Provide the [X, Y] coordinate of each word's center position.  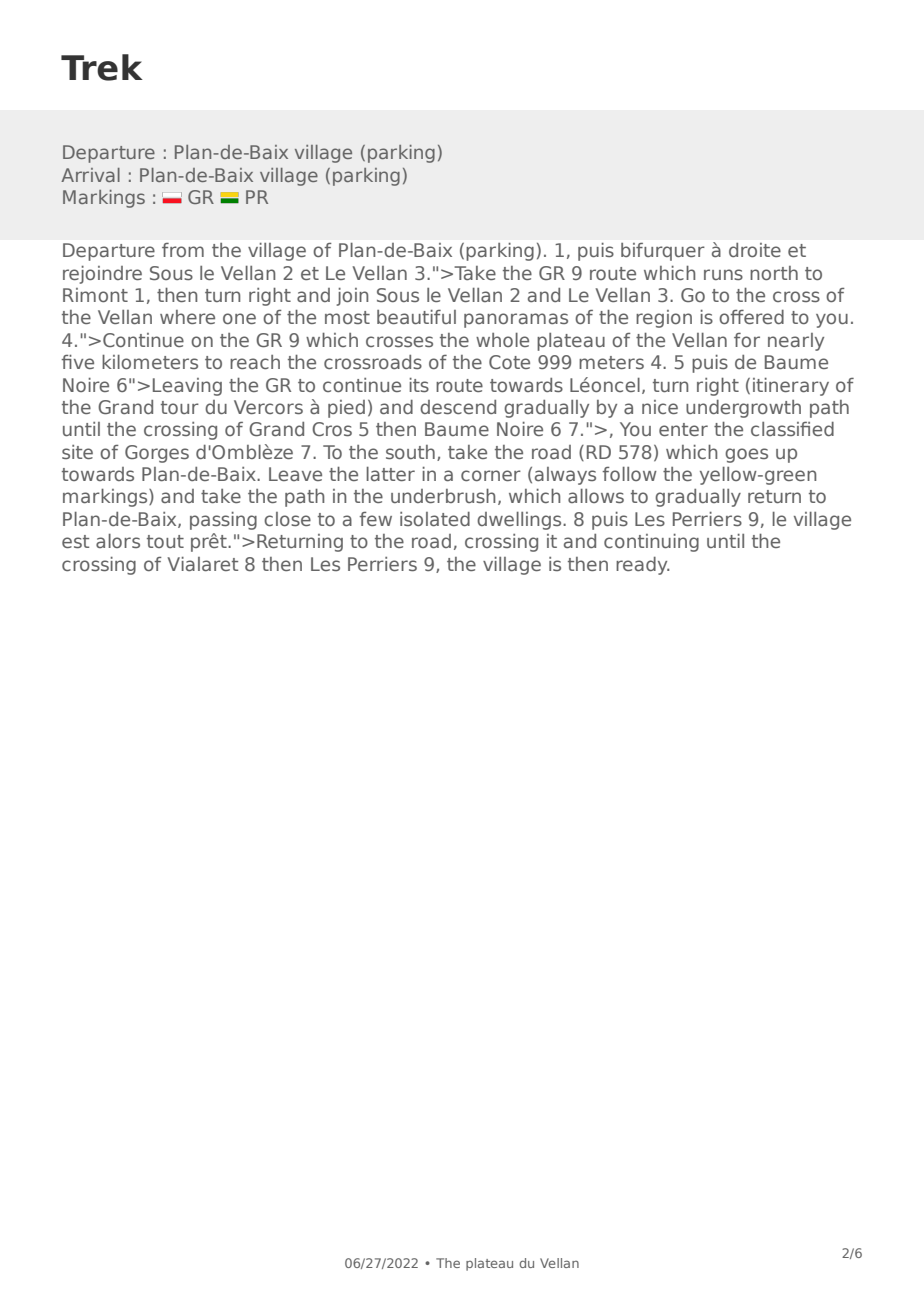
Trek [102, 67]
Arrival [90, 175]
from [183, 249]
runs [723, 274]
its [419, 385]
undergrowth [743, 409]
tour [180, 407]
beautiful [416, 316]
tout [165, 541]
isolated [435, 519]
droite [755, 250]
